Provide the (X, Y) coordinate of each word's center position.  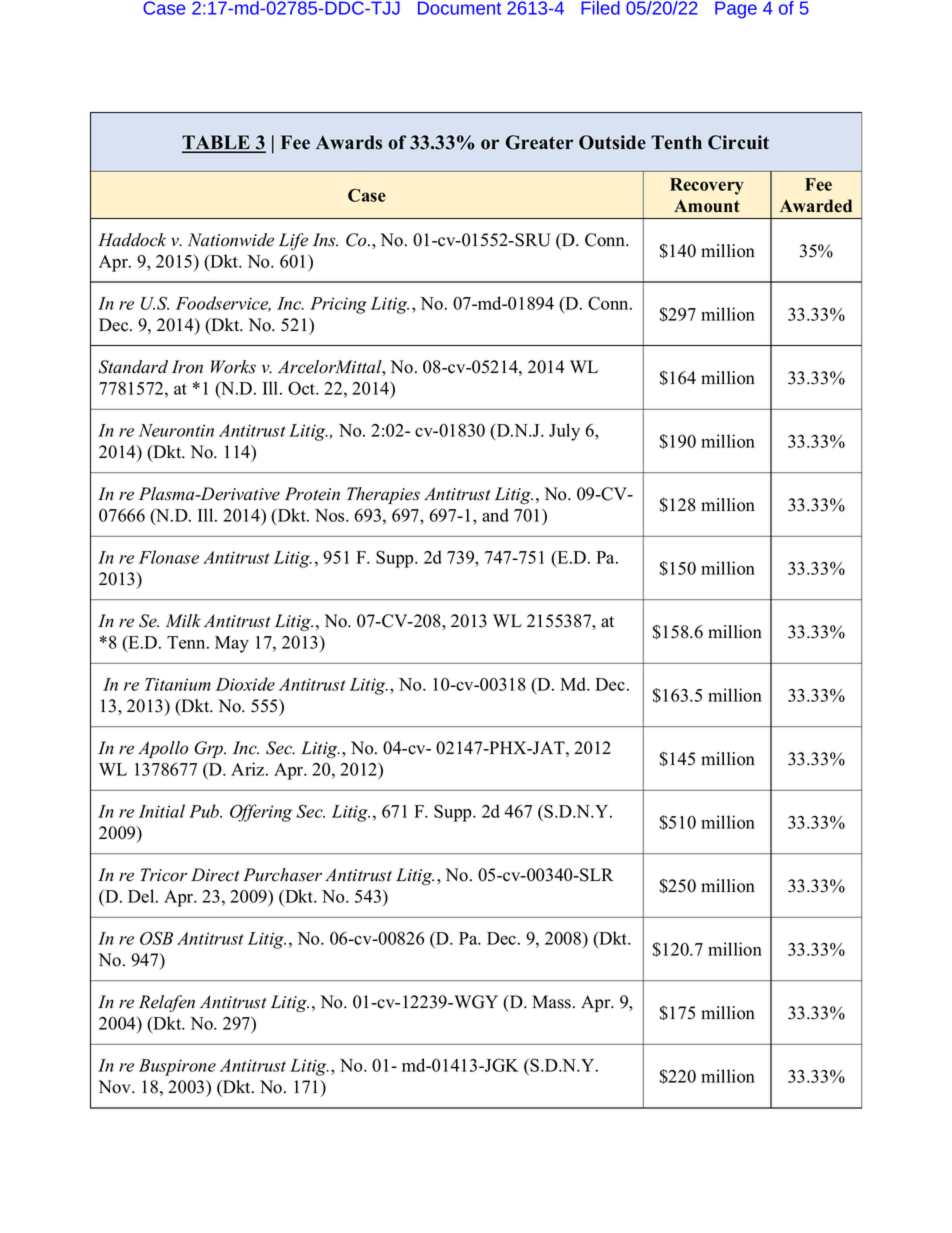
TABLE (217, 143)
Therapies (383, 495)
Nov (115, 1087)
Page (736, 10)
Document (459, 8)
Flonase (169, 557)
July (564, 432)
